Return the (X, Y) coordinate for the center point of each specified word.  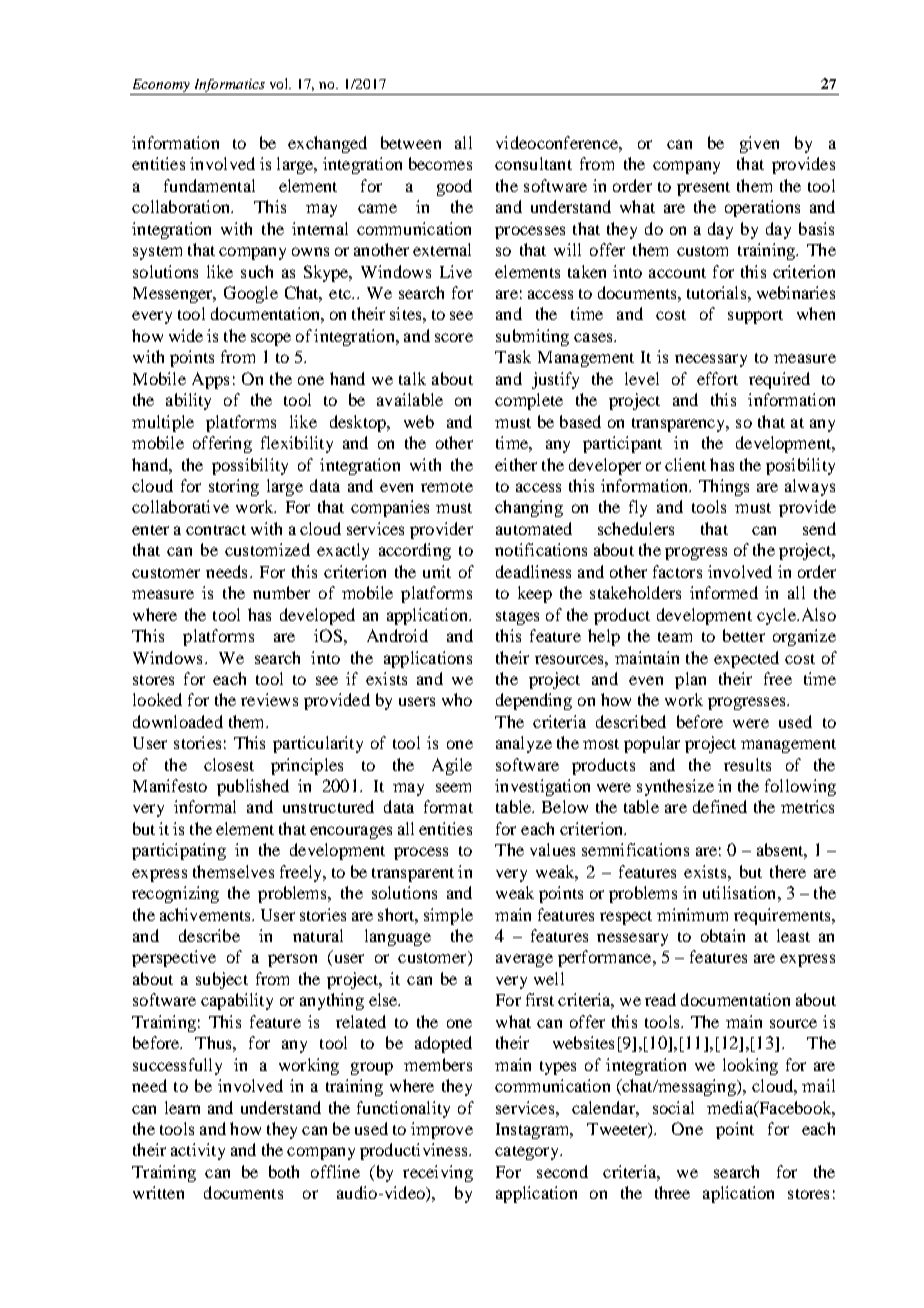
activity (198, 1151)
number (281, 592)
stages (517, 618)
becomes (440, 163)
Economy (161, 87)
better (744, 635)
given (759, 144)
